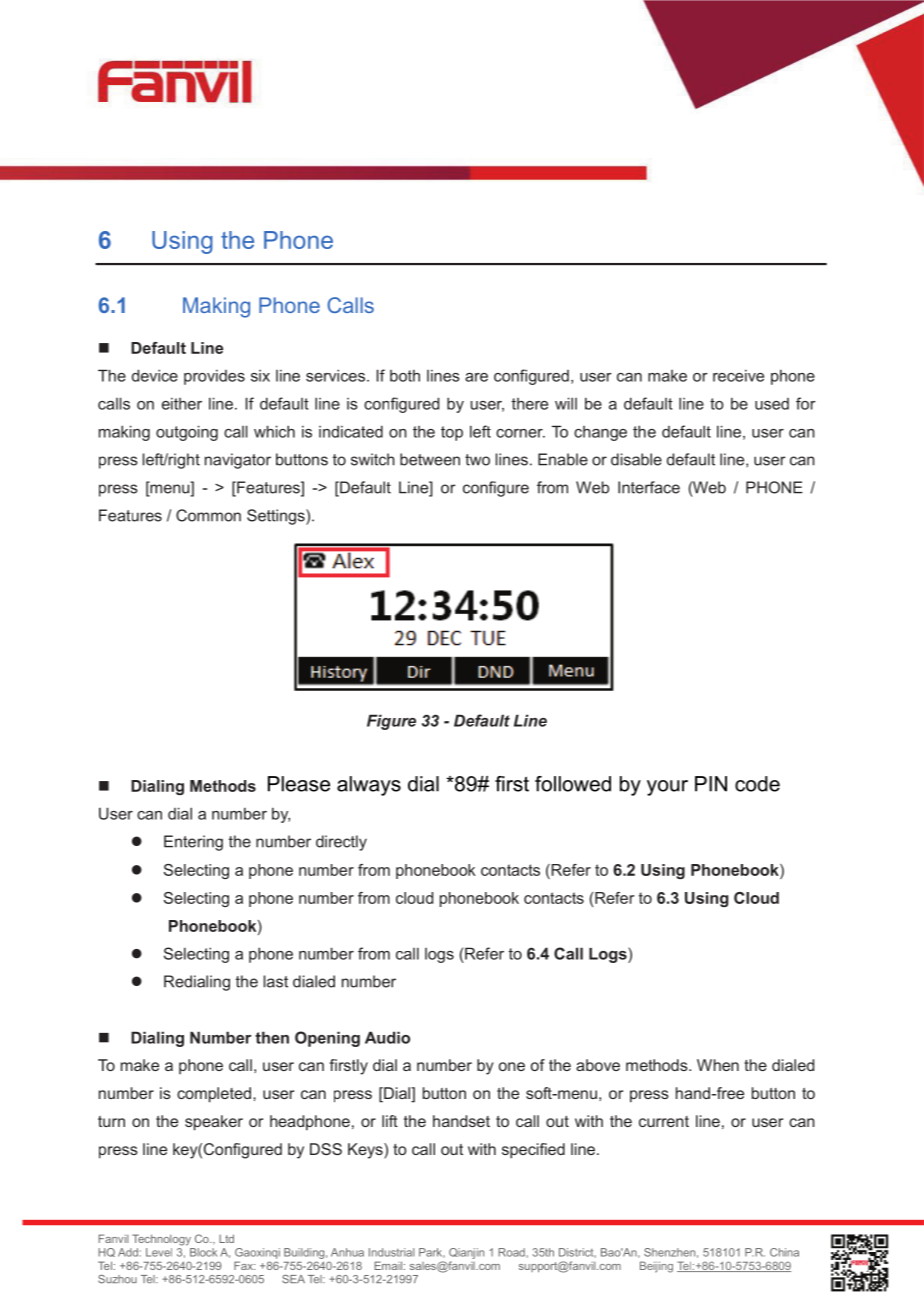  I want to click on When, so click(718, 1065).
